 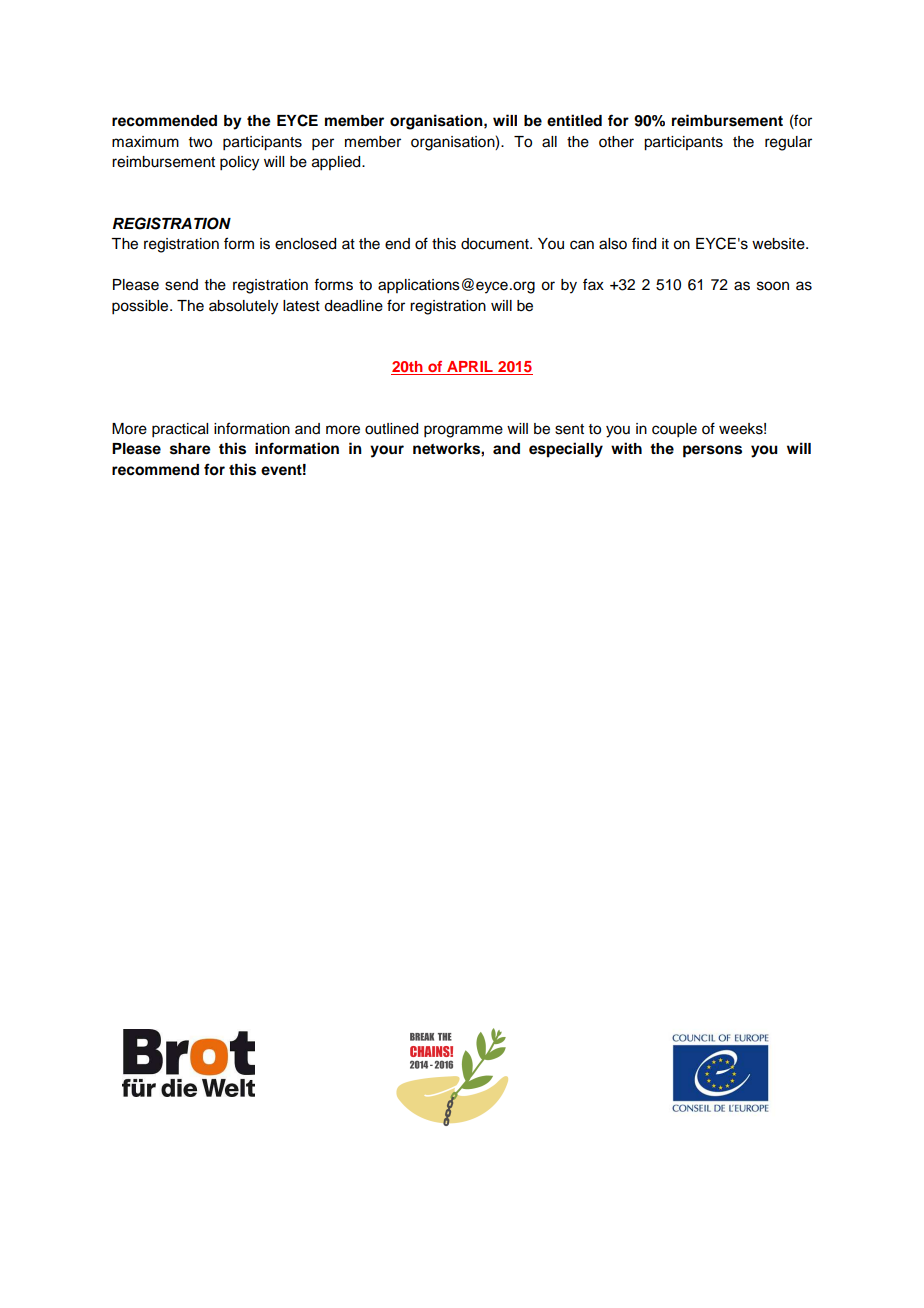 What do you see at coordinates (145, 142) in the image?
I see `maximum` at bounding box center [145, 142].
